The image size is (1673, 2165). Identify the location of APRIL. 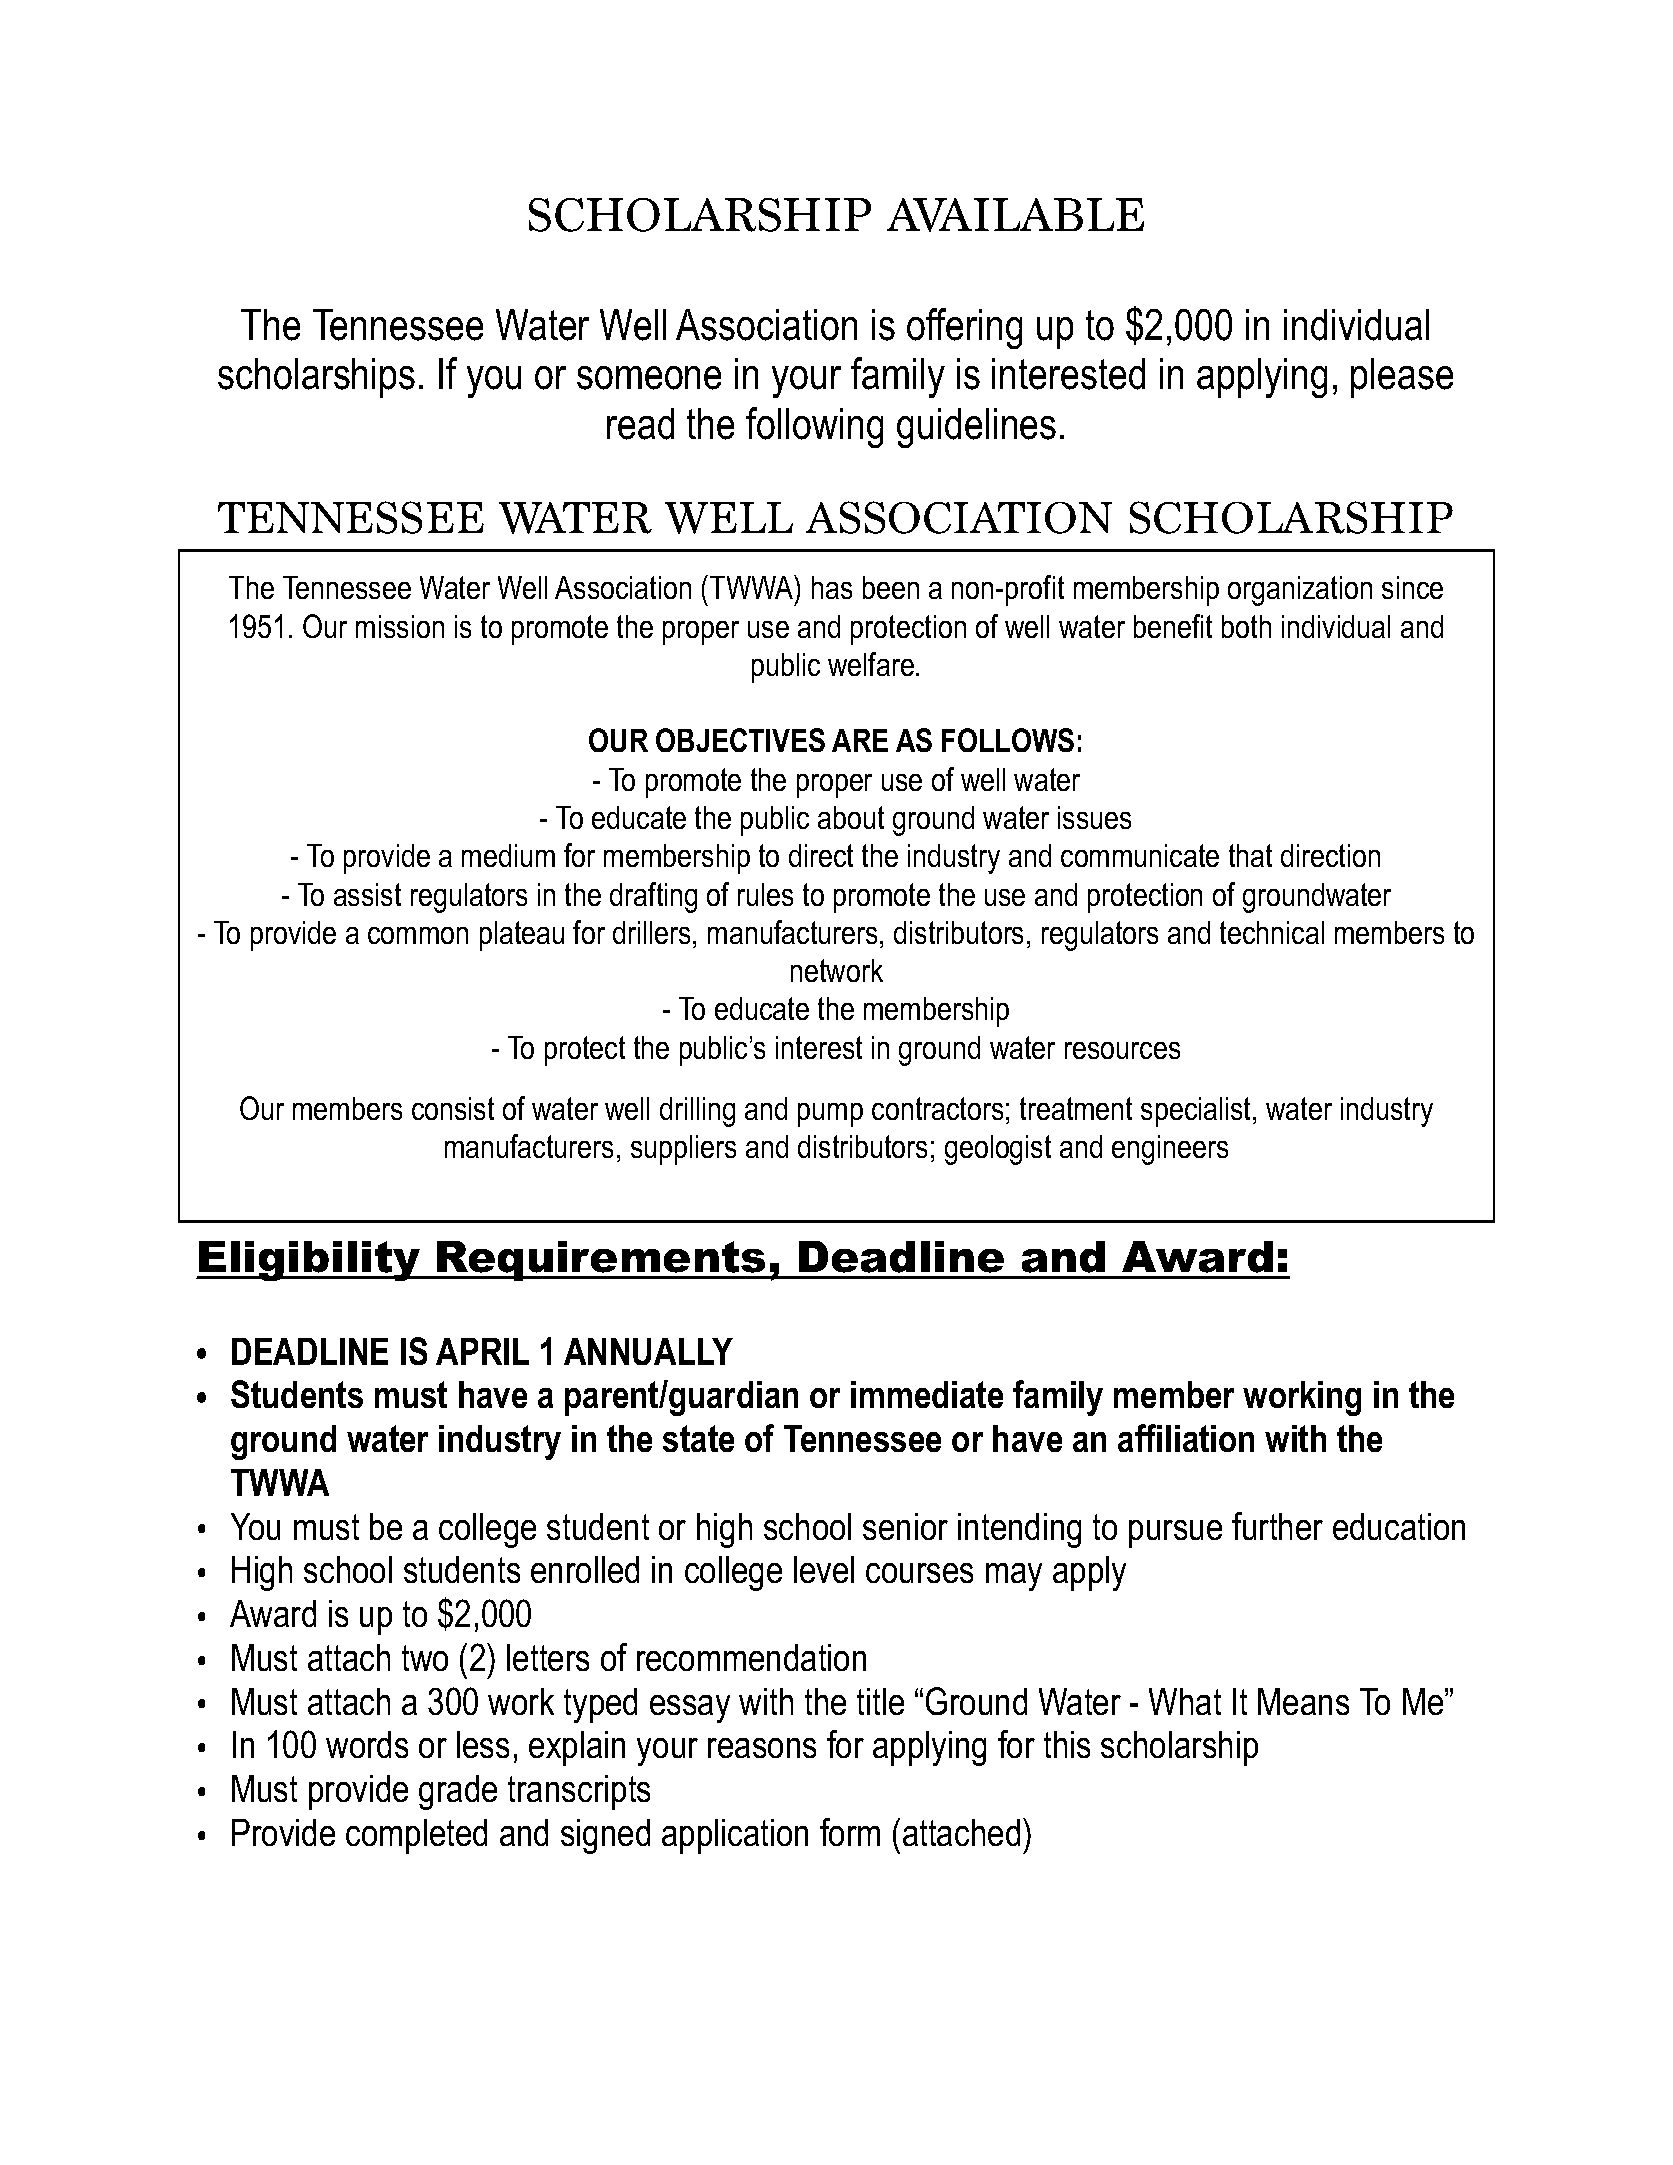
(482, 1351).
